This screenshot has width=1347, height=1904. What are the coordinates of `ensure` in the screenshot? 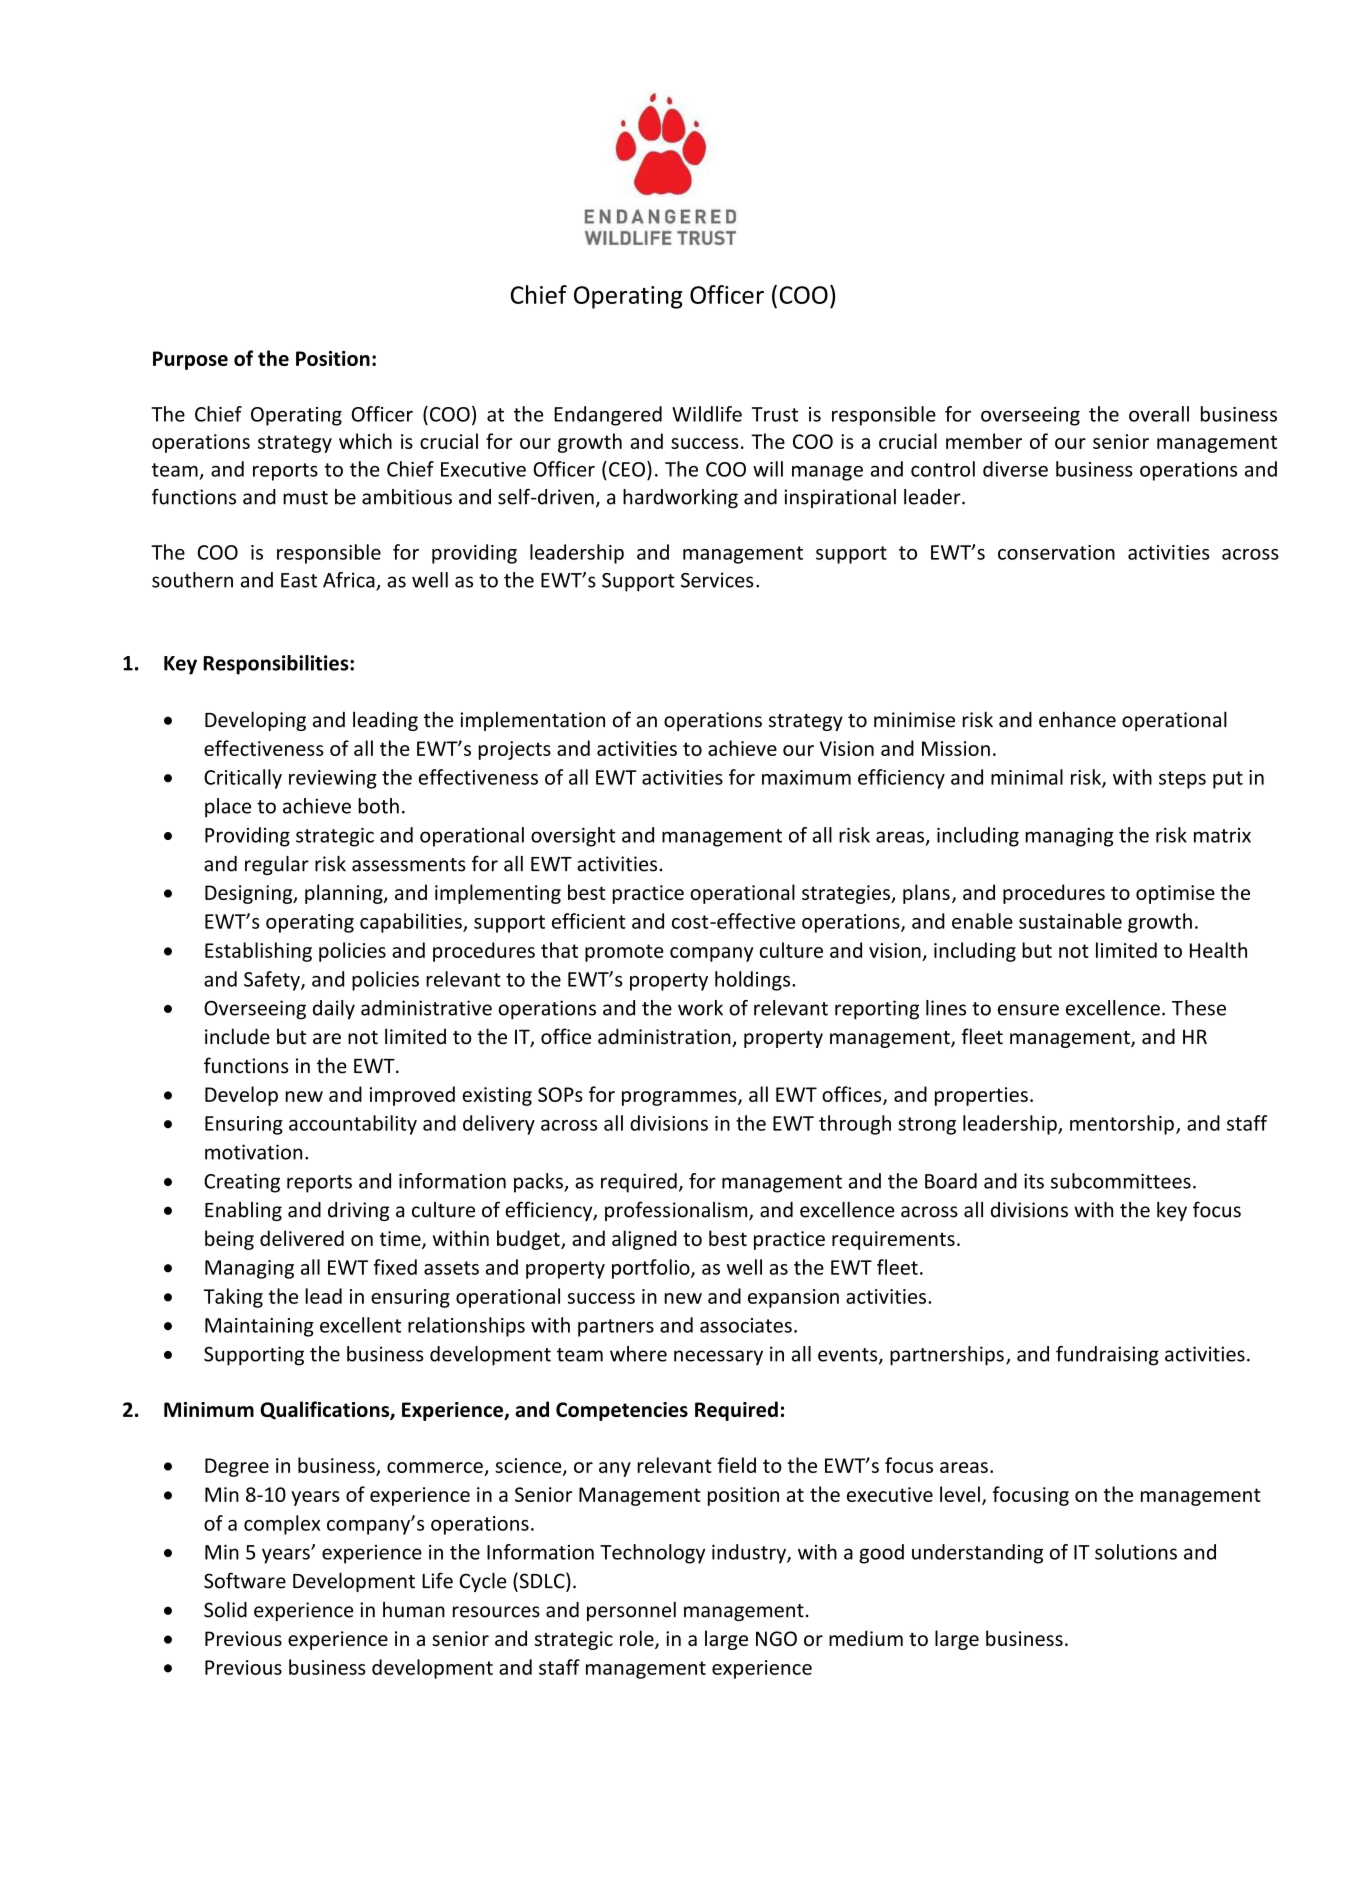 It's located at (1028, 1010).
